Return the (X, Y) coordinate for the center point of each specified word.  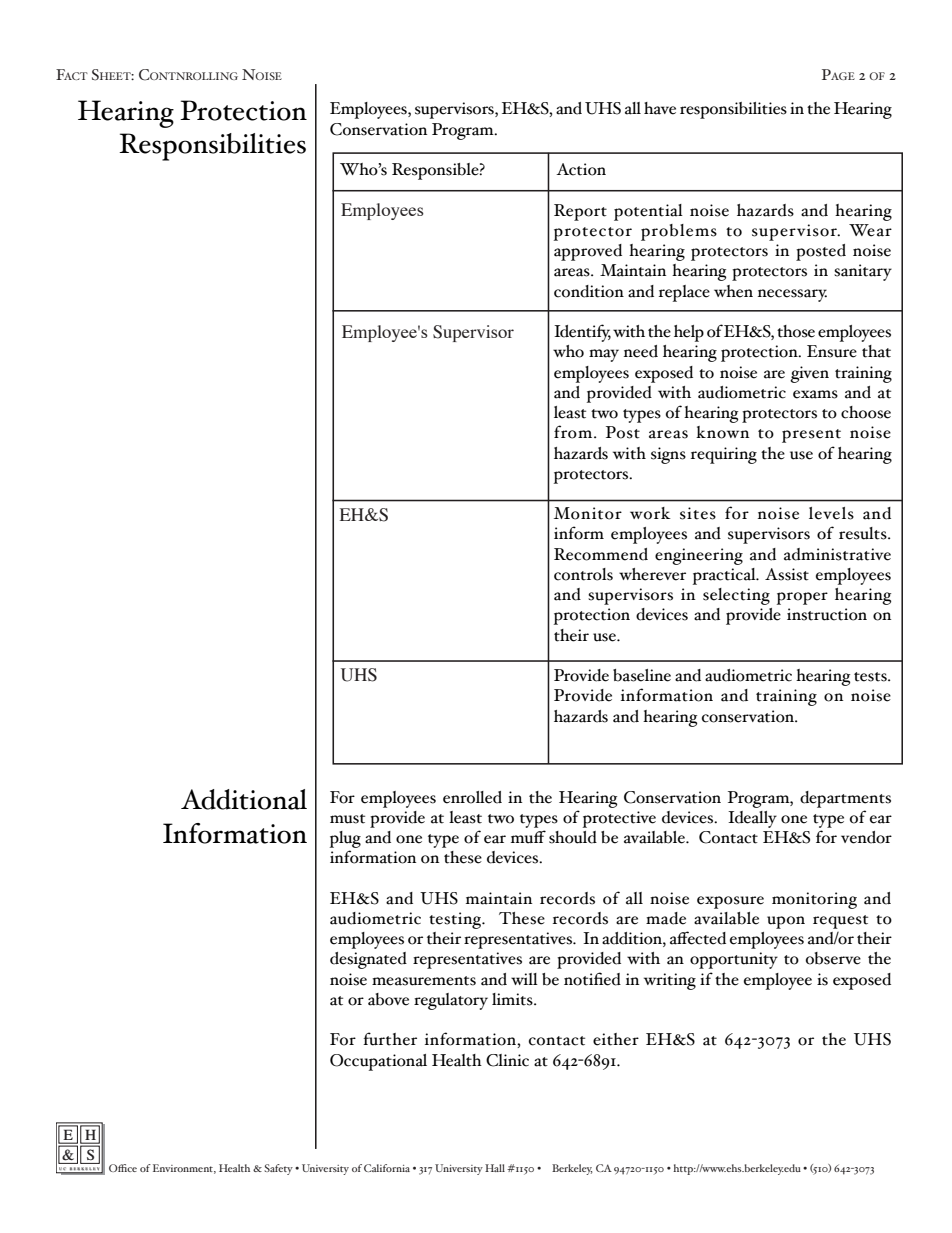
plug (345, 839)
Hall (495, 1168)
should (573, 837)
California (387, 1168)
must (347, 819)
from (574, 432)
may (604, 355)
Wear (870, 230)
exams (815, 394)
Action (581, 169)
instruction (827, 614)
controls (583, 574)
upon (786, 922)
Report (580, 212)
